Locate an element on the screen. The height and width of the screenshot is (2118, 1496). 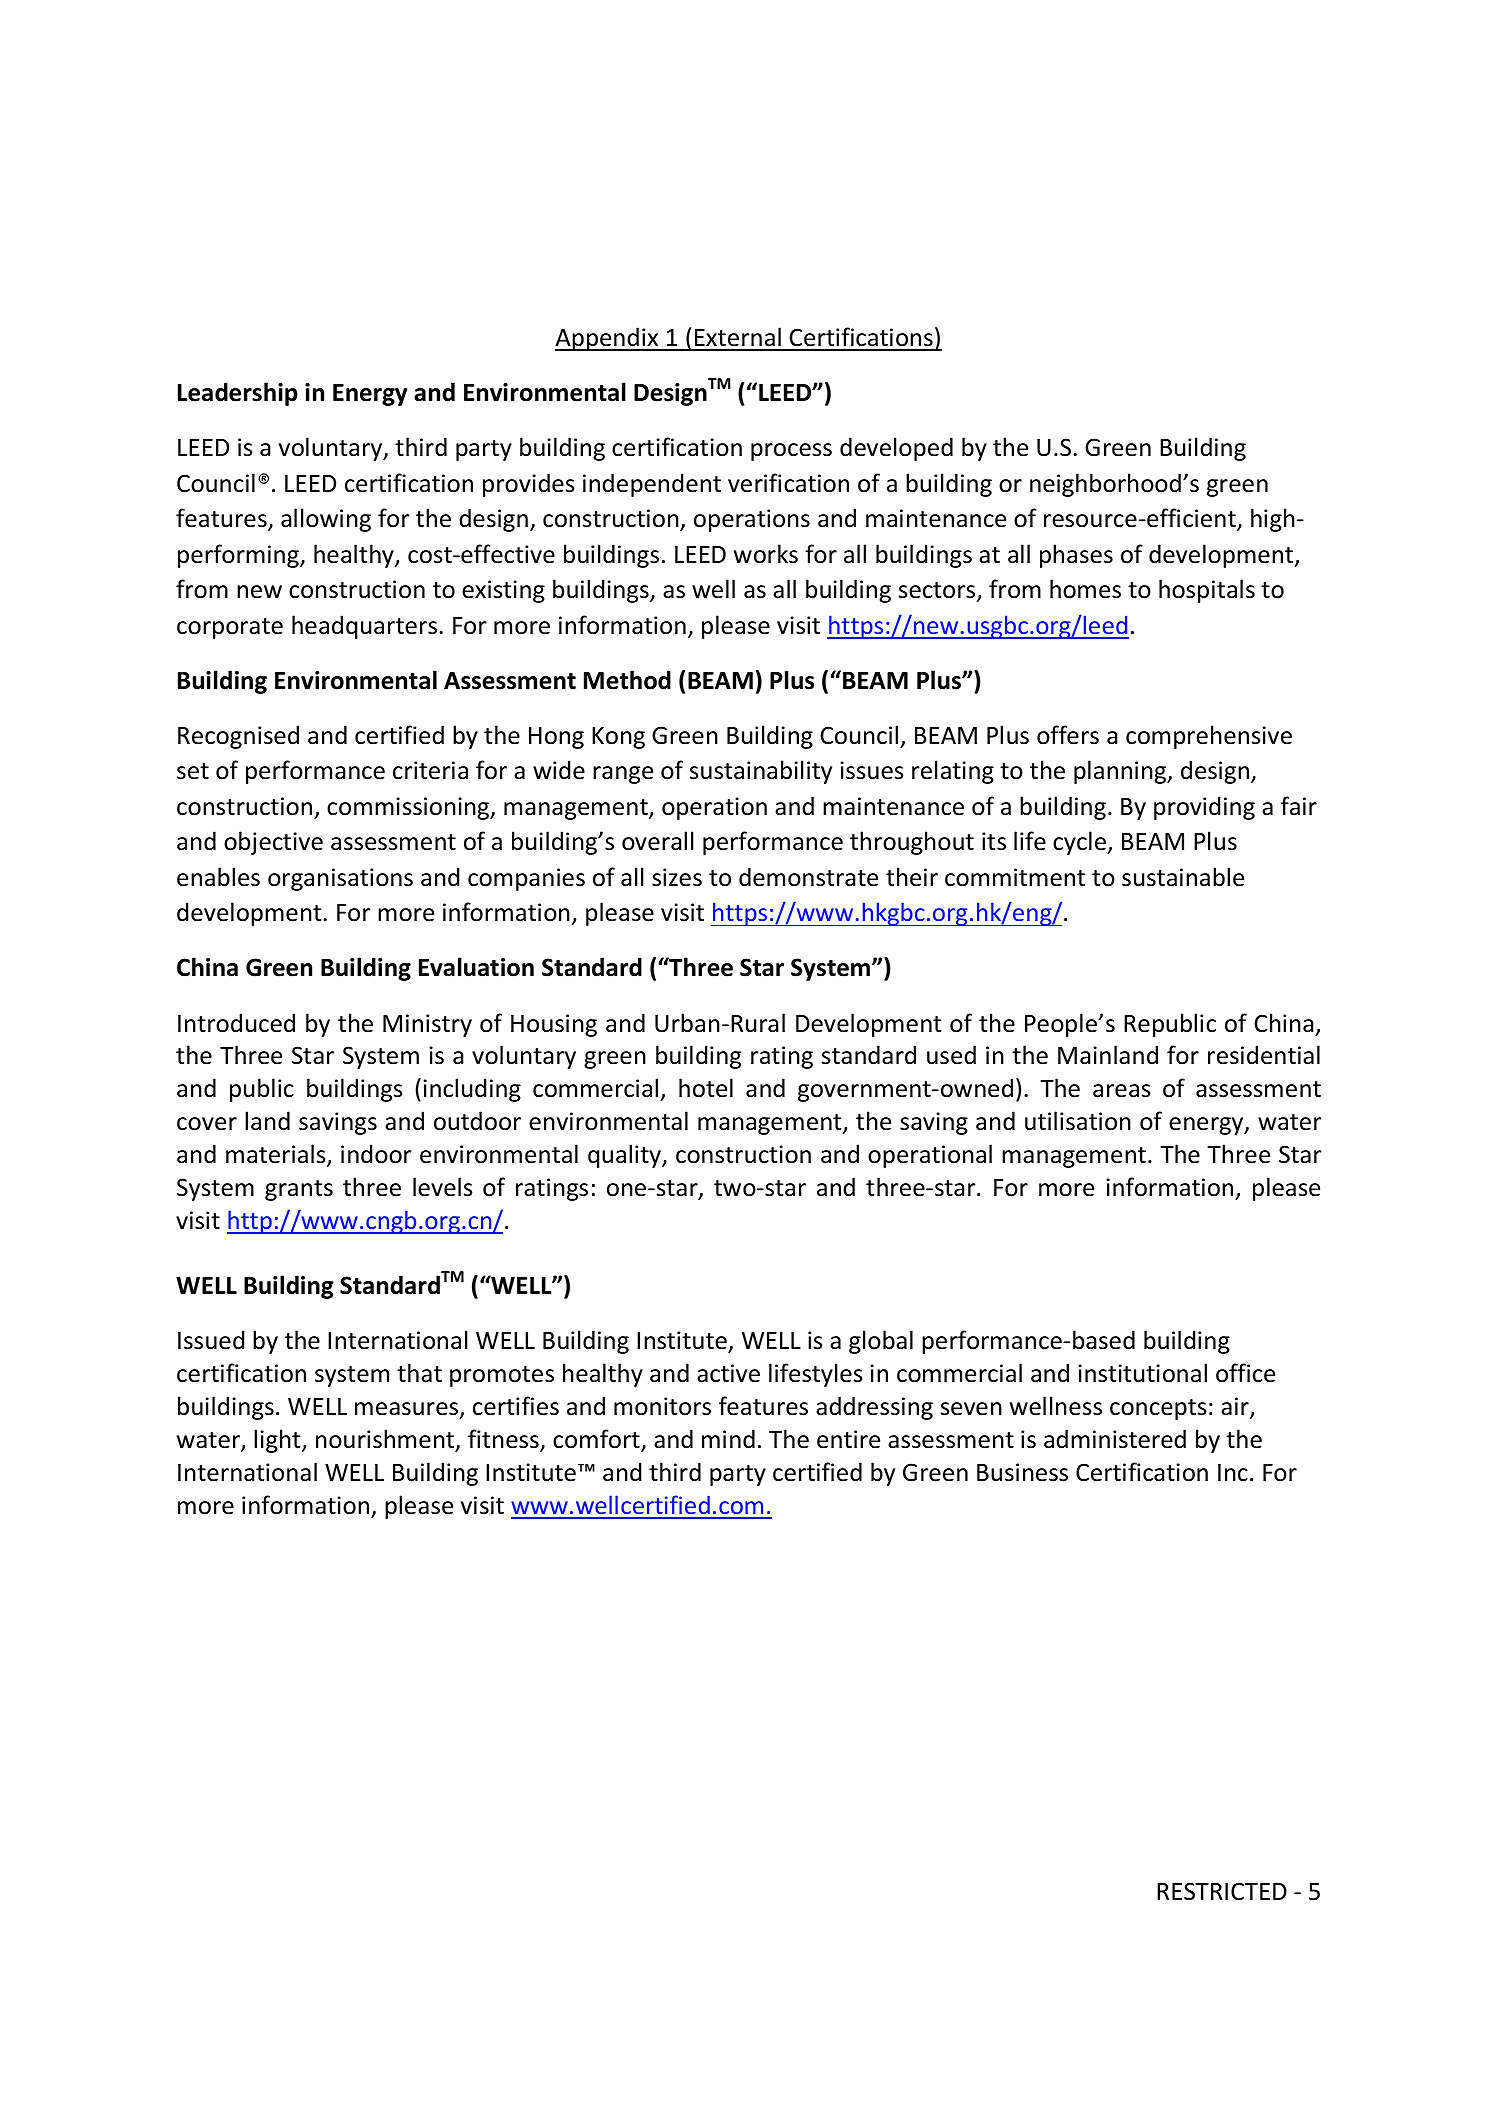
materials is located at coordinates (277, 1155).
